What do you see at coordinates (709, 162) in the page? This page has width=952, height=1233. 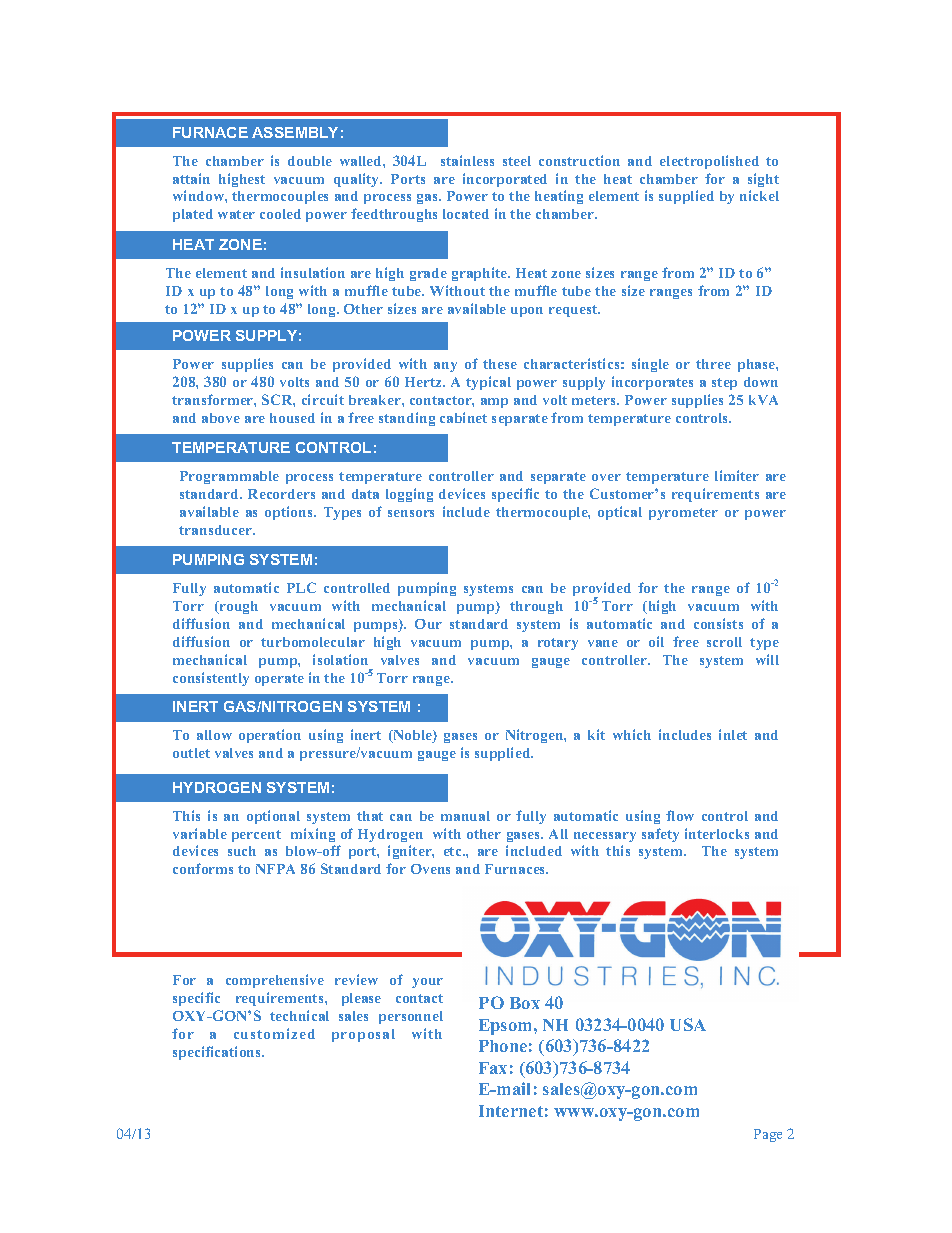 I see `electropolished` at bounding box center [709, 162].
